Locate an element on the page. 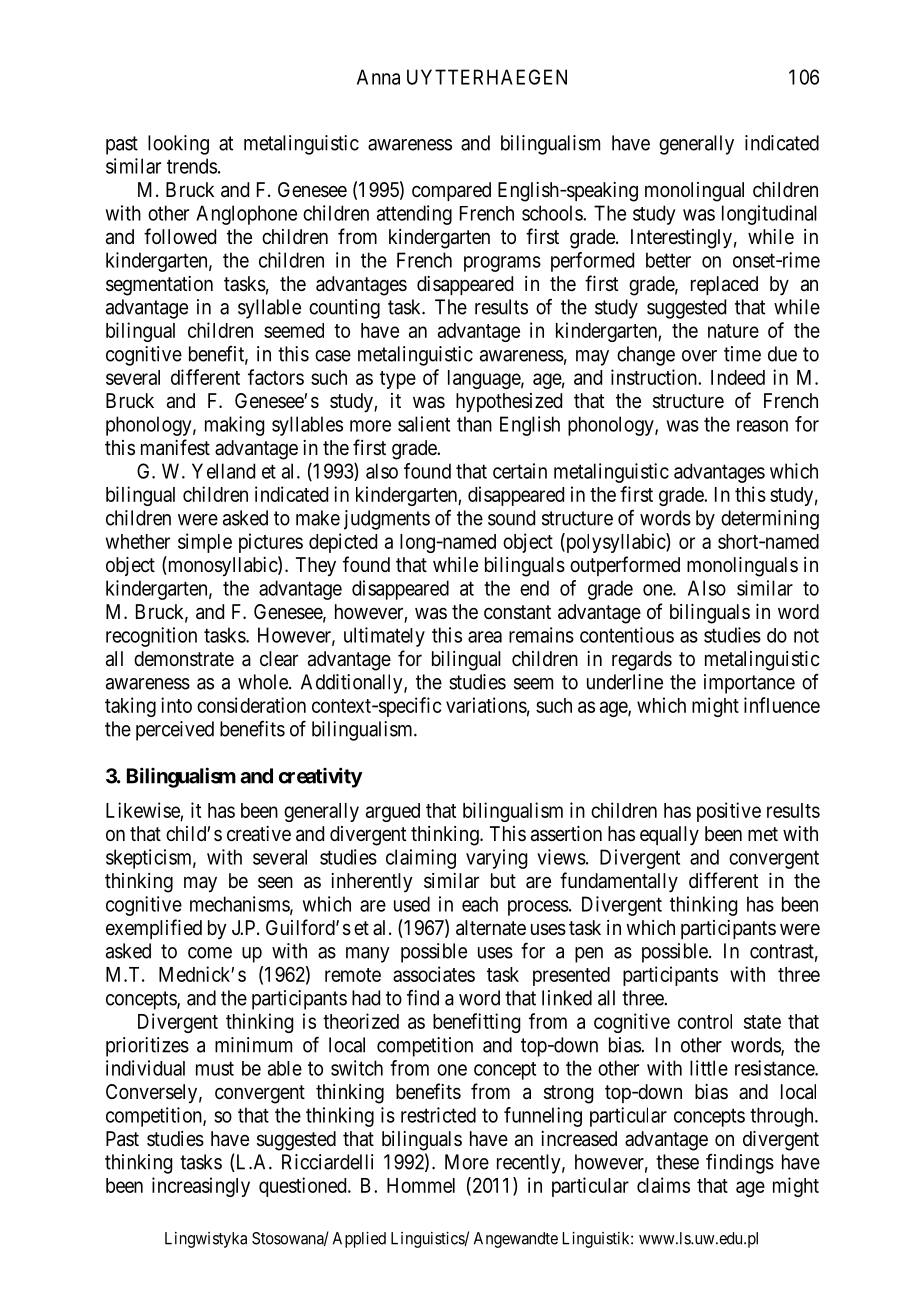  increasingly is located at coordinates (201, 1187).
